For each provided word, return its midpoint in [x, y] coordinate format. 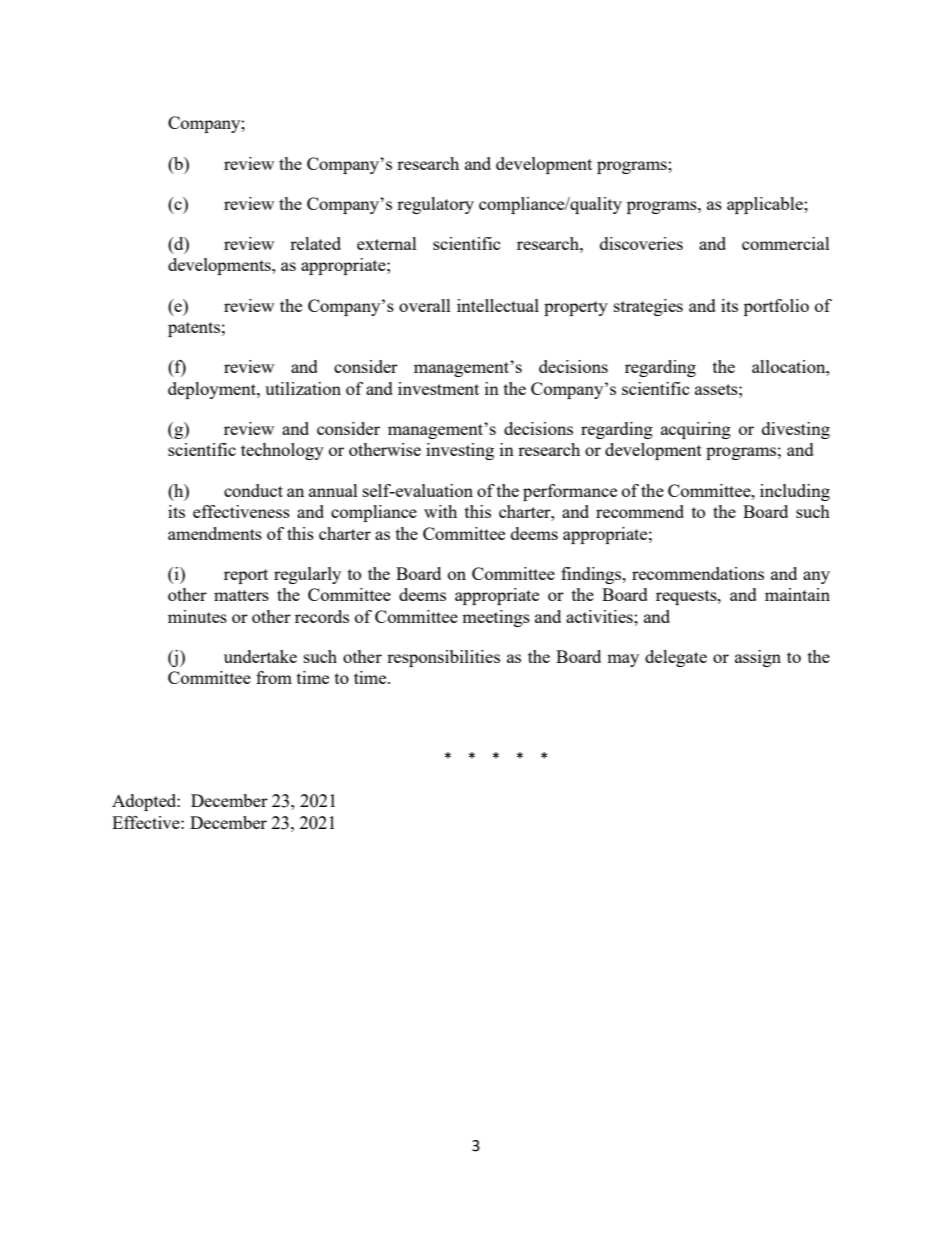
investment [438, 388]
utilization [303, 388]
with [440, 511]
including [795, 492]
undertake [260, 656]
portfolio [776, 307]
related [315, 243]
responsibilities [443, 658]
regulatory [435, 205]
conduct [253, 490]
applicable [766, 205]
